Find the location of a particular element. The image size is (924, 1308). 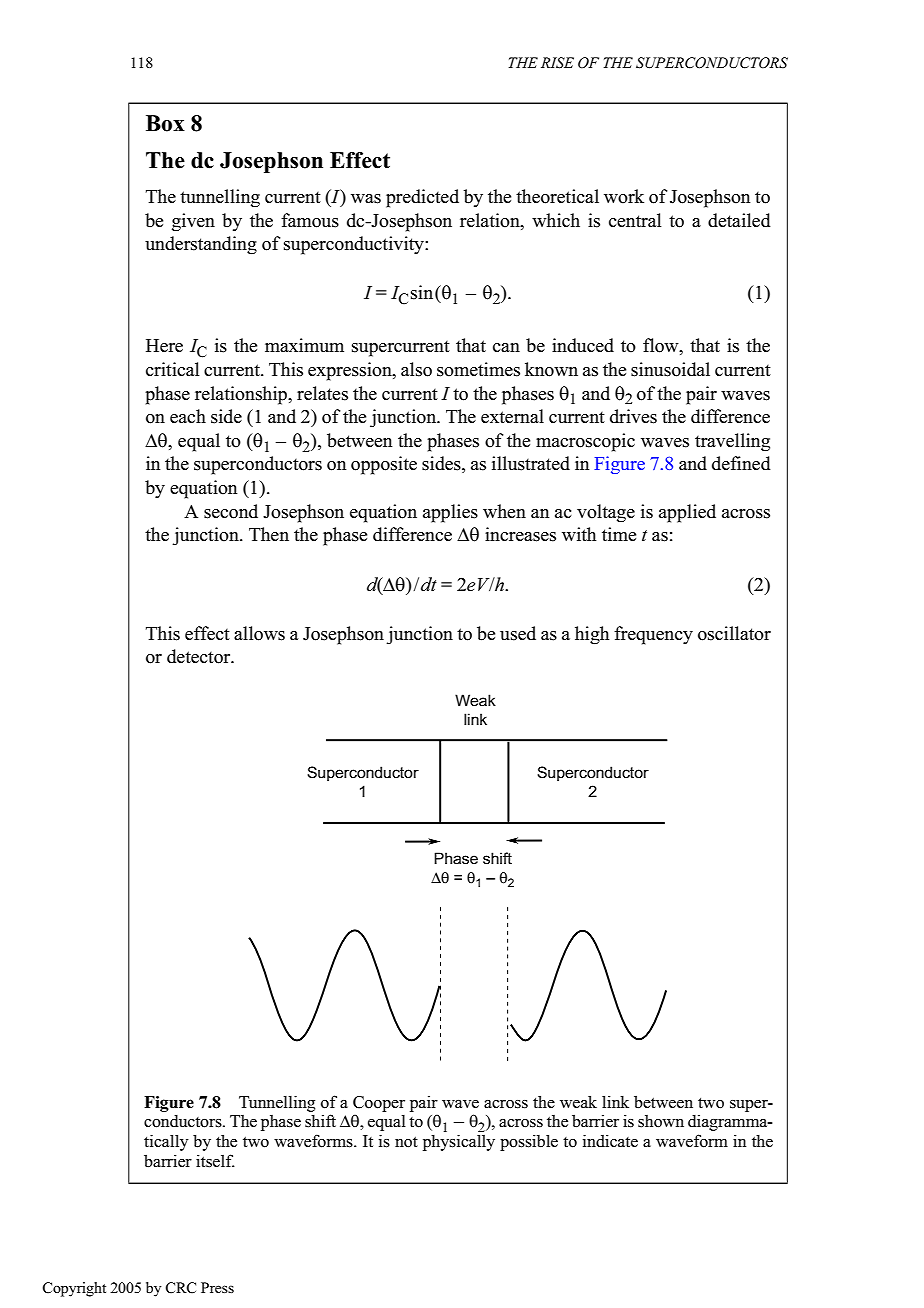

indicate is located at coordinates (610, 1140).
